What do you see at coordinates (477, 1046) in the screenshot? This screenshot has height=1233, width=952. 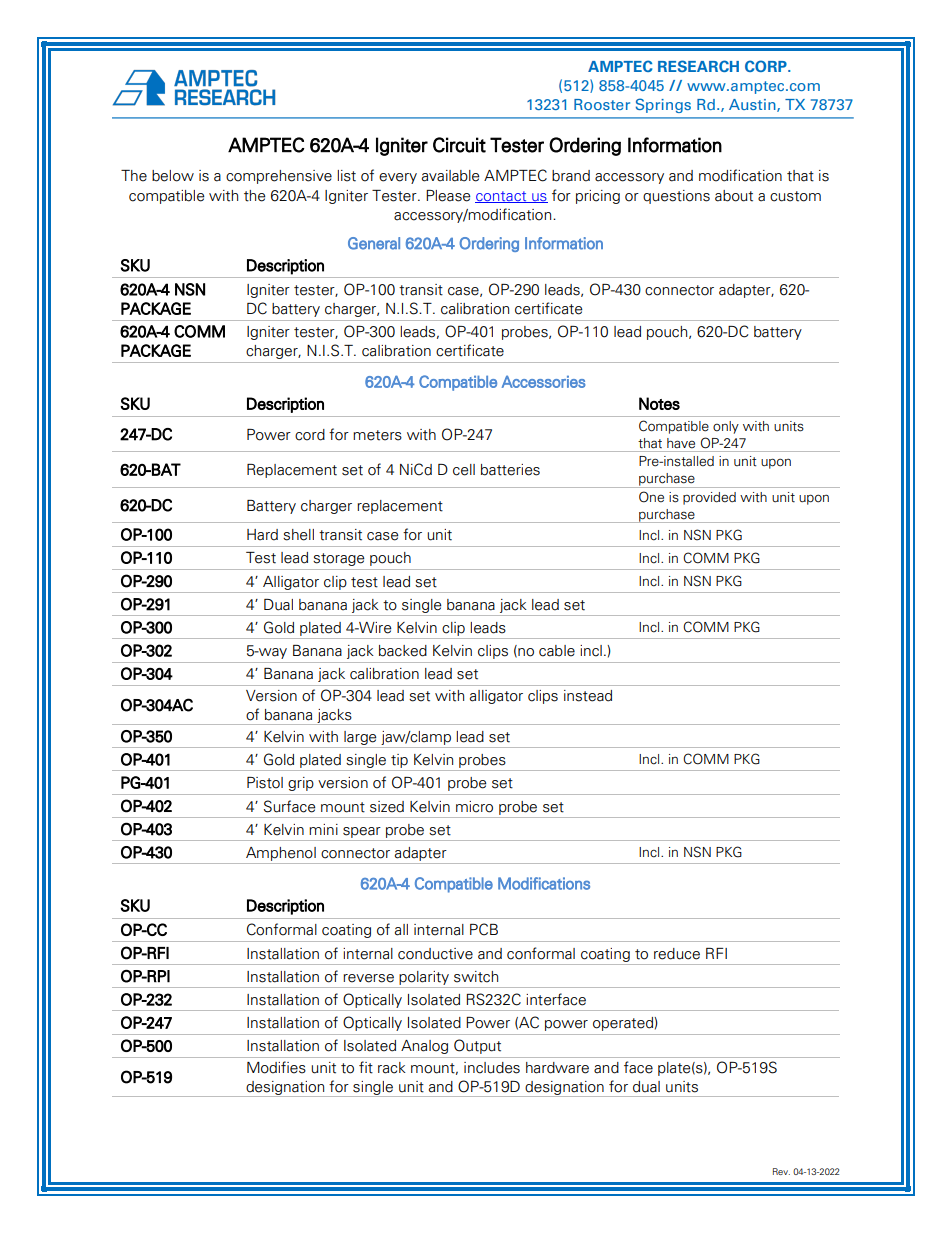 I see `Output` at bounding box center [477, 1046].
